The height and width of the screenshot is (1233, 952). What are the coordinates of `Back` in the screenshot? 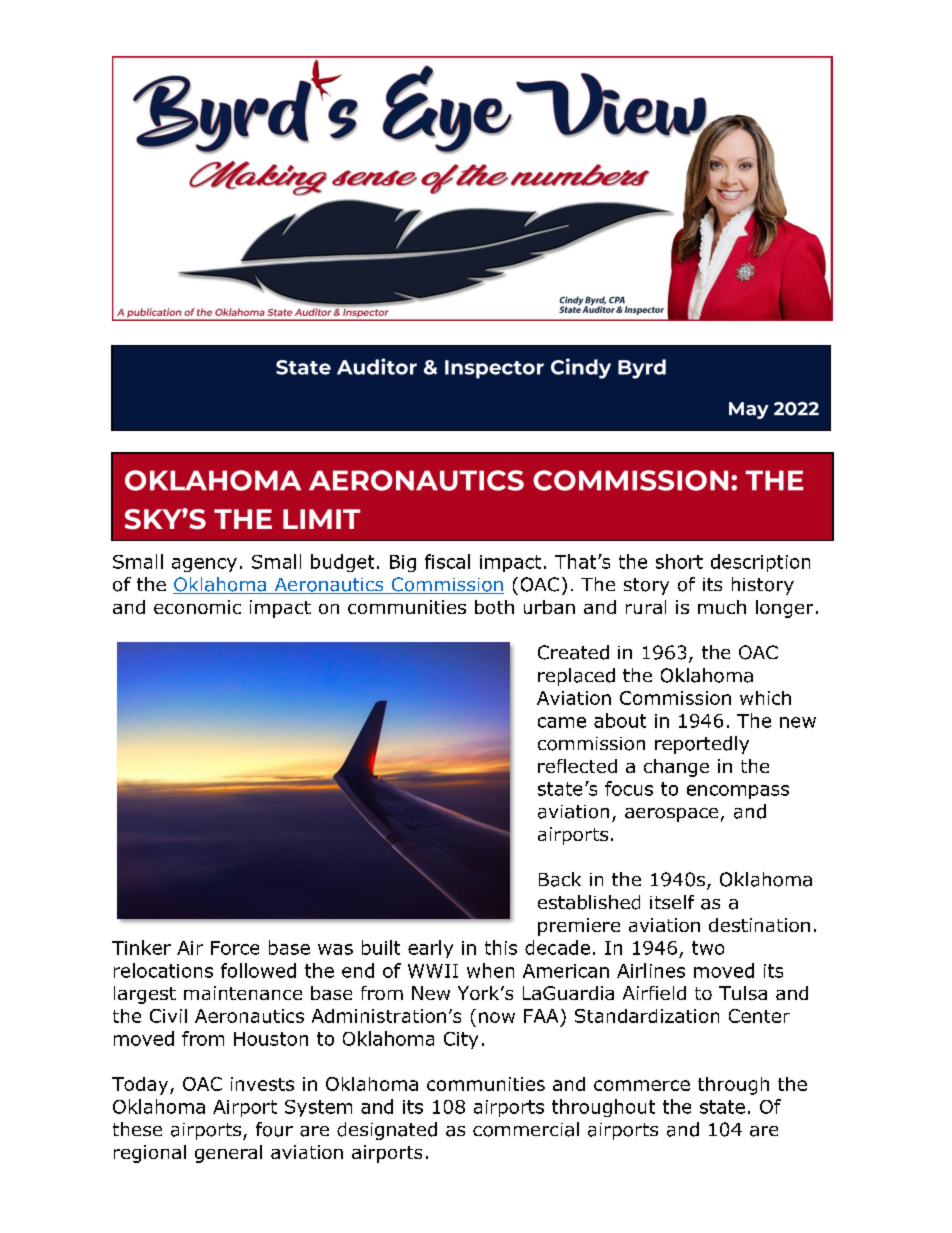 It's located at (560, 879).
